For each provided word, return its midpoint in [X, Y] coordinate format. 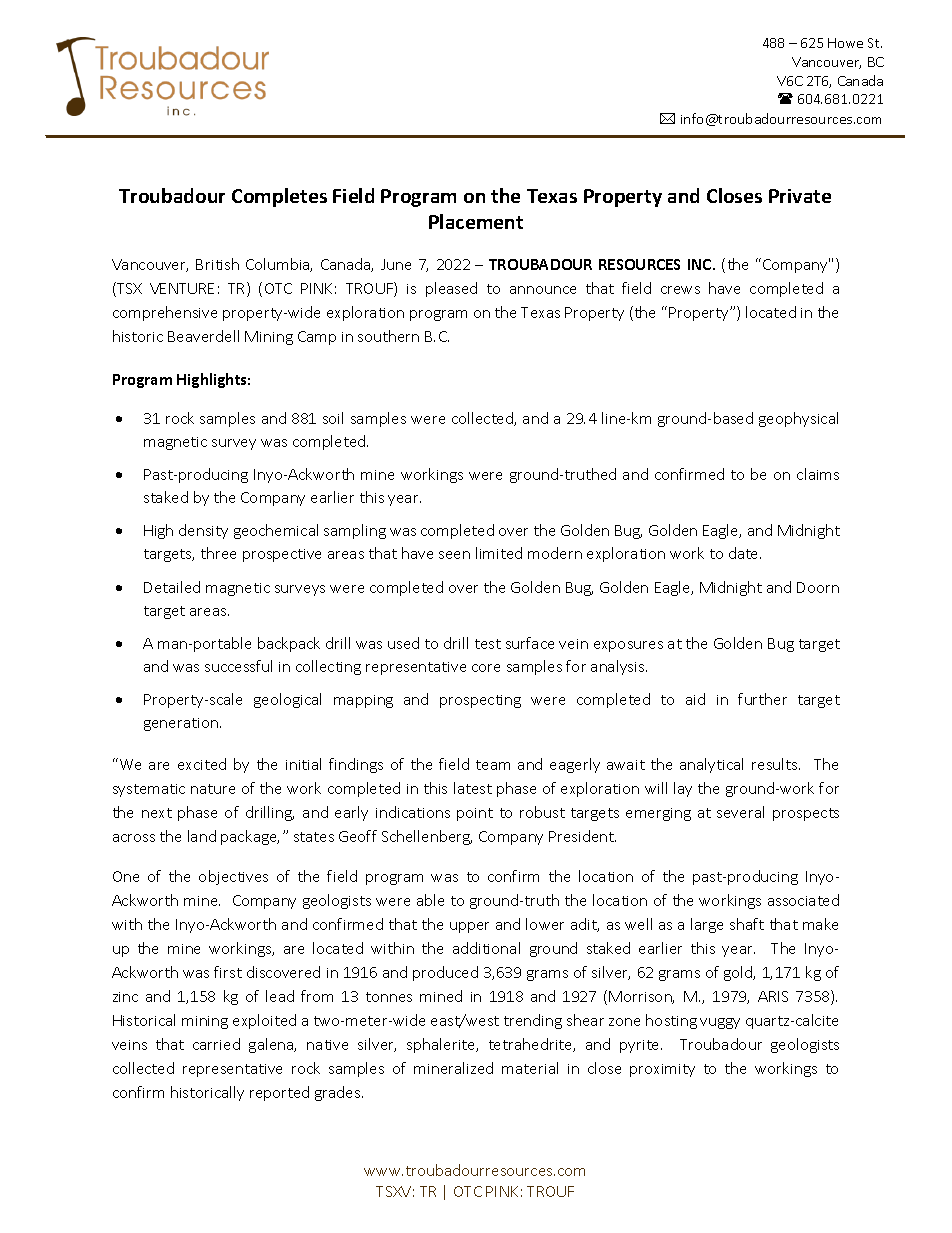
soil [333, 418]
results [776, 764]
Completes [279, 197]
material [530, 1068]
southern [388, 336]
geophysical [798, 419]
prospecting [480, 701]
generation [182, 724]
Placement [476, 221]
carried [216, 1044]
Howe [845, 43]
